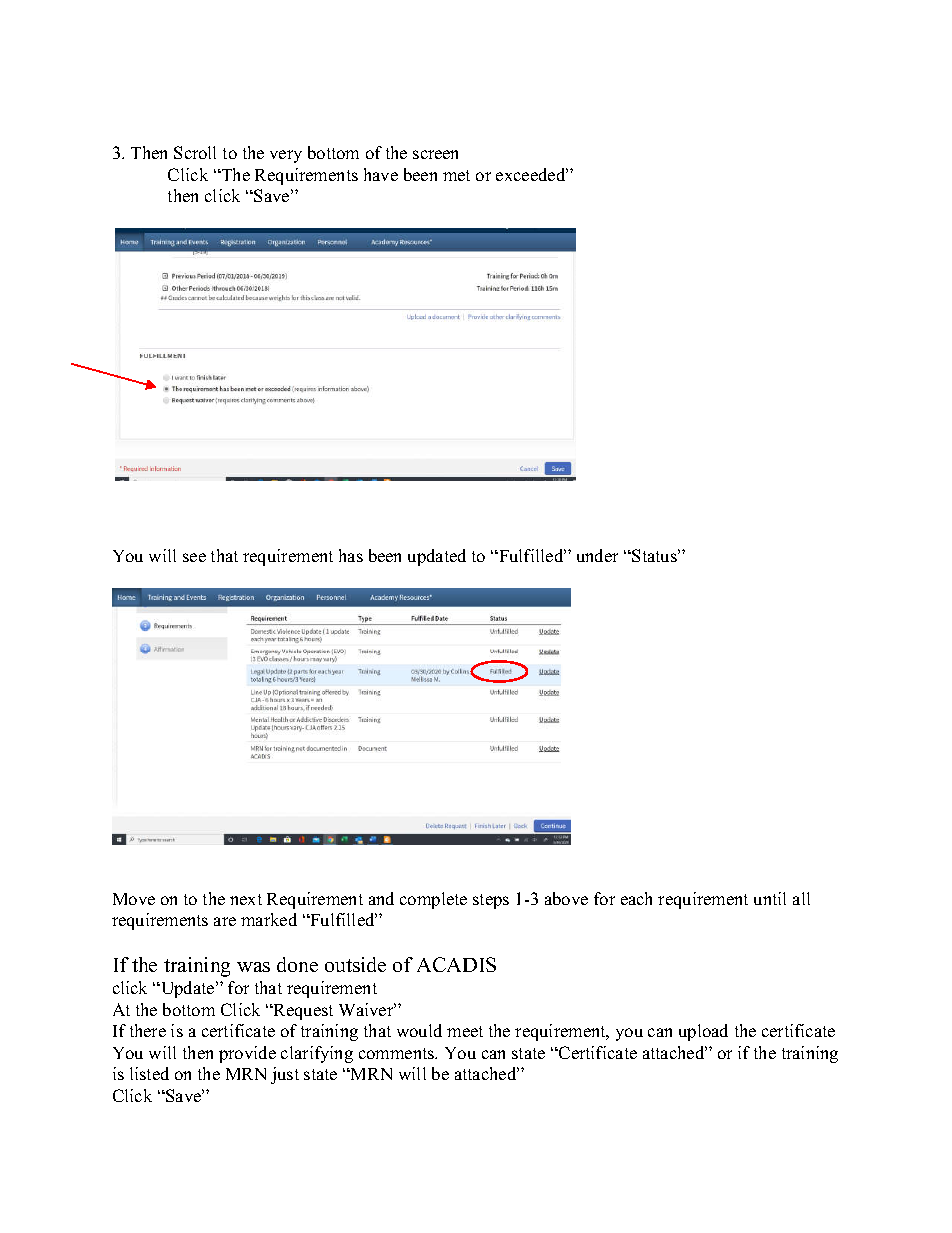 Image resolution: width=952 pixels, height=1233 pixels. I want to click on complete, so click(433, 900).
